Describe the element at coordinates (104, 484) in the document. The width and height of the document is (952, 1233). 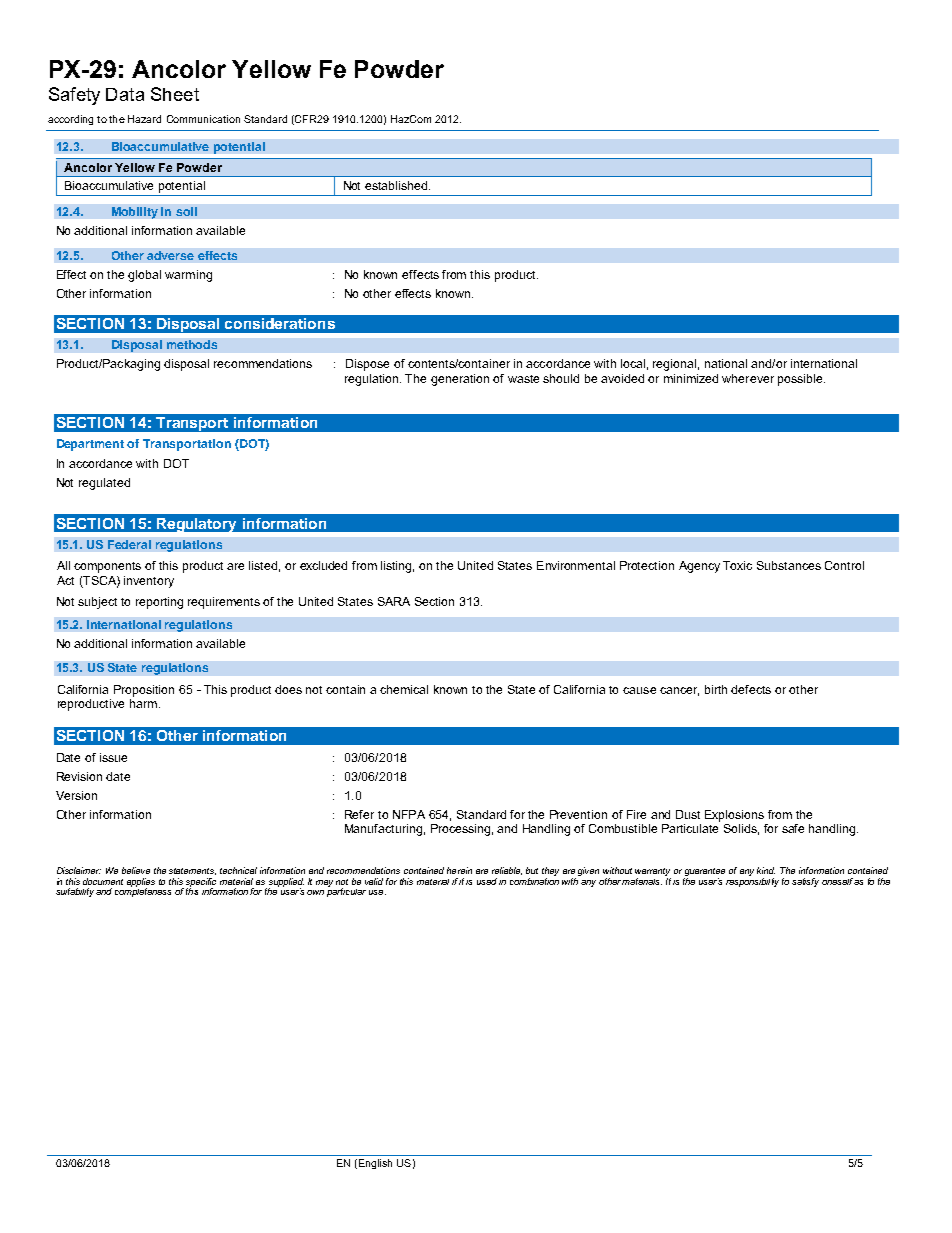
I see `regulated` at that location.
